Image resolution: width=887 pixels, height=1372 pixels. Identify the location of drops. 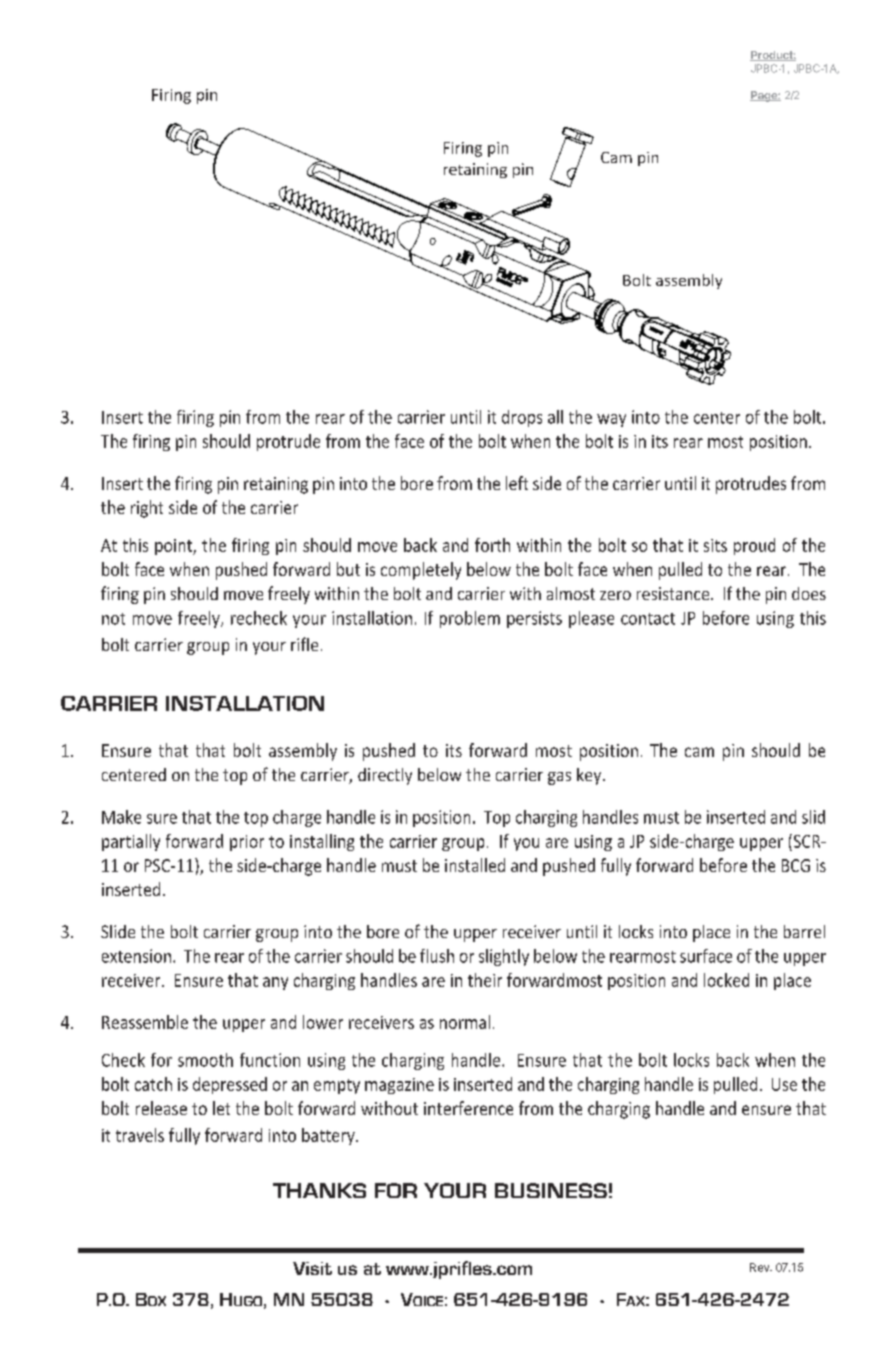
(522, 418).
